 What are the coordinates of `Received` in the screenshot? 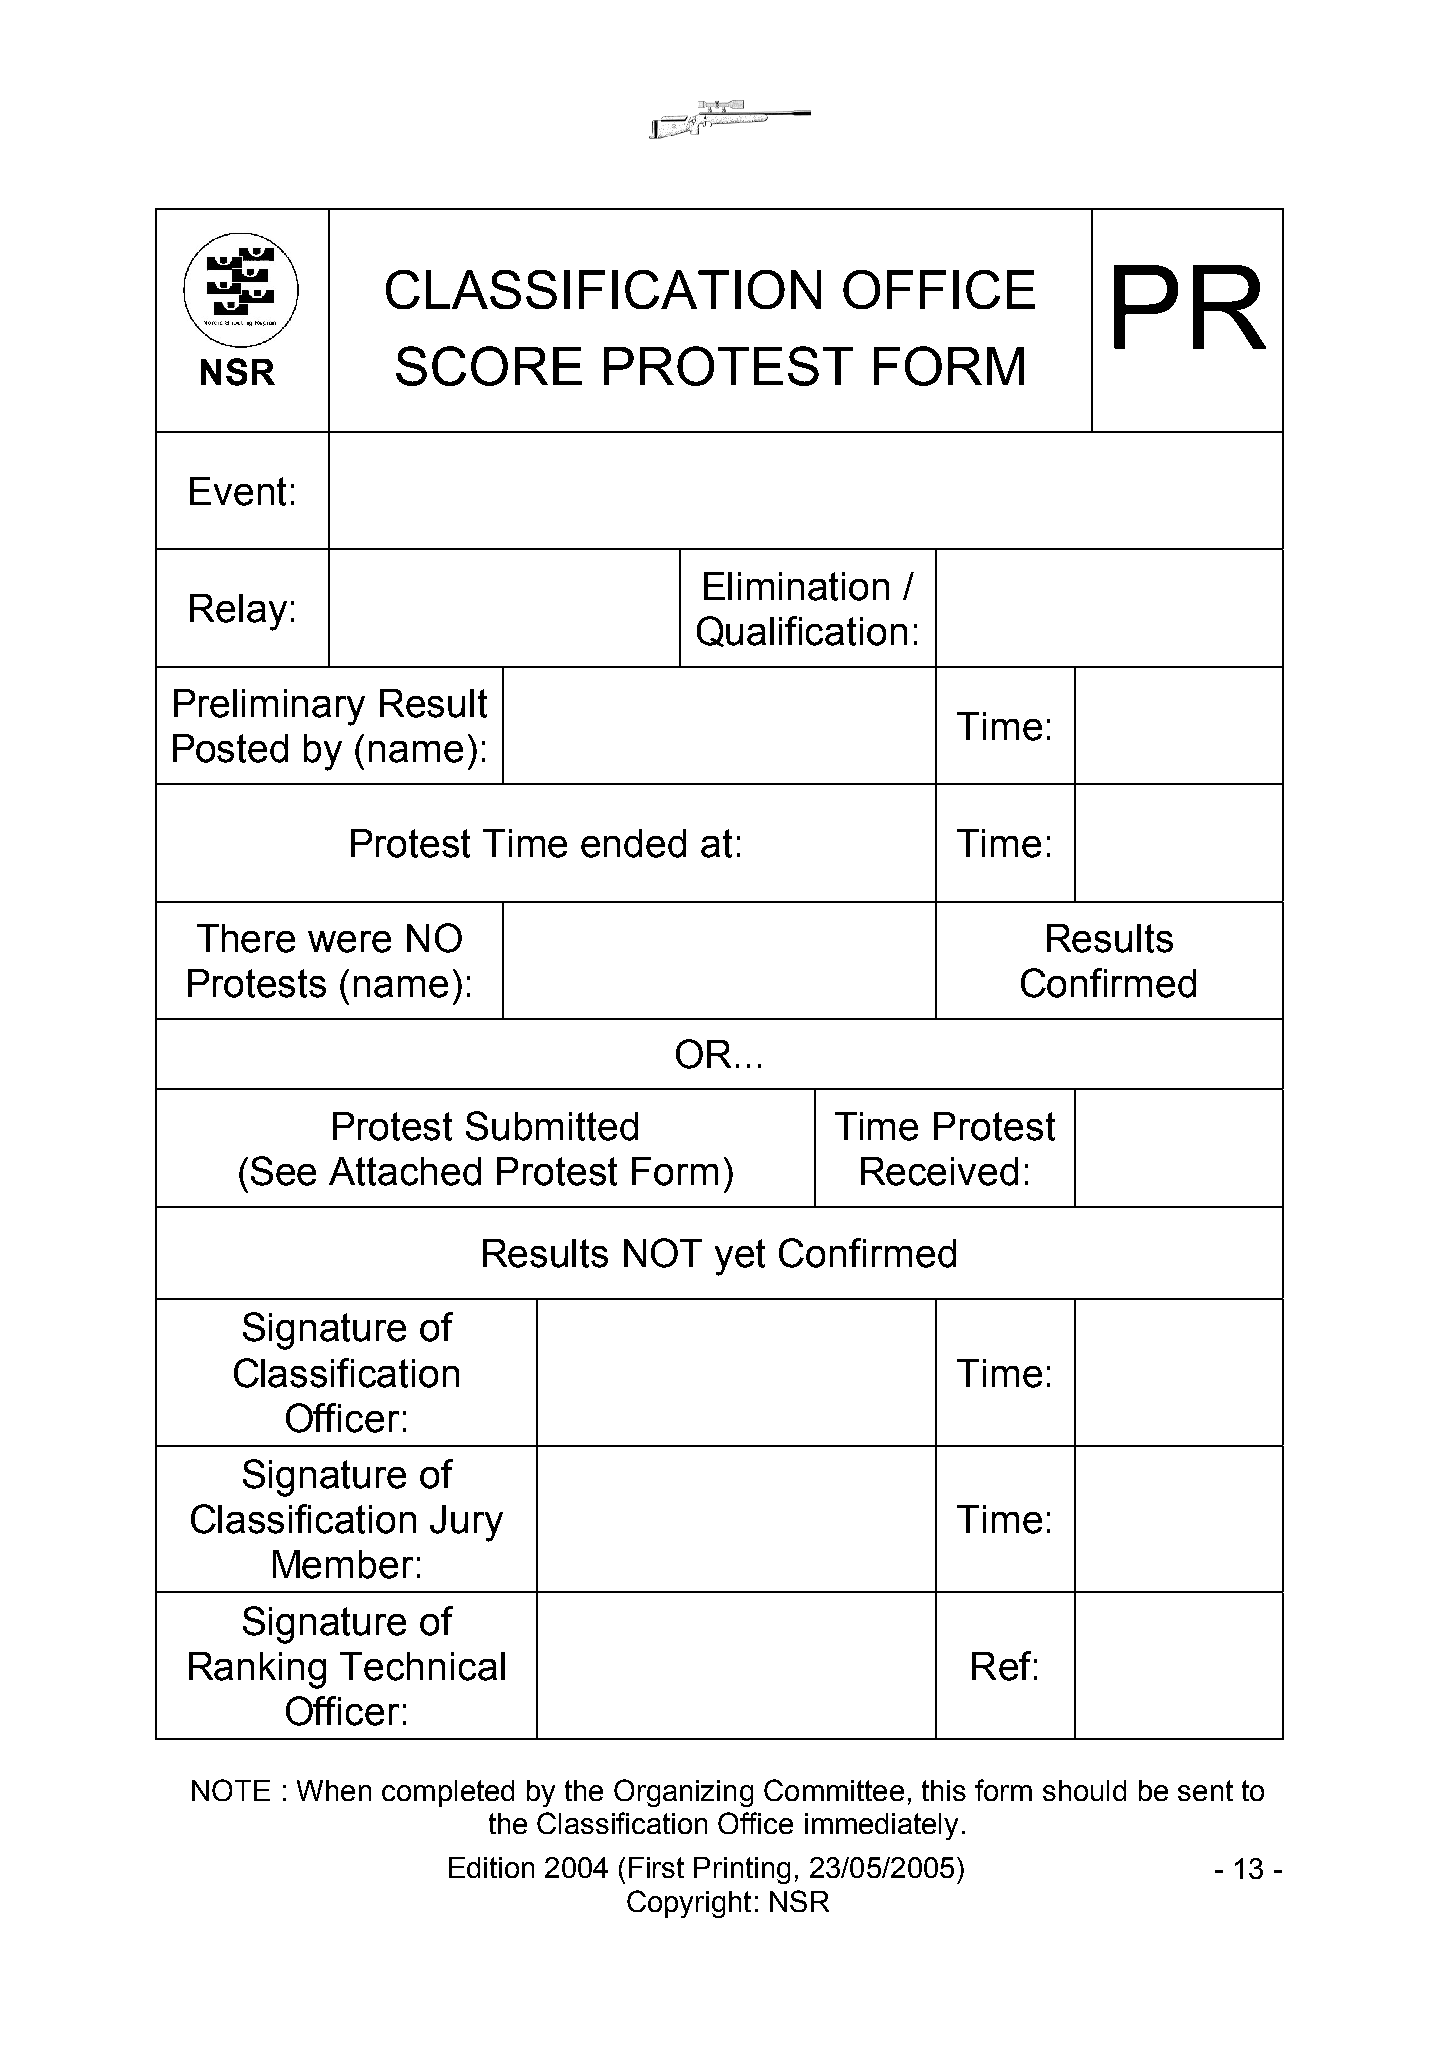 It's located at (939, 1171).
